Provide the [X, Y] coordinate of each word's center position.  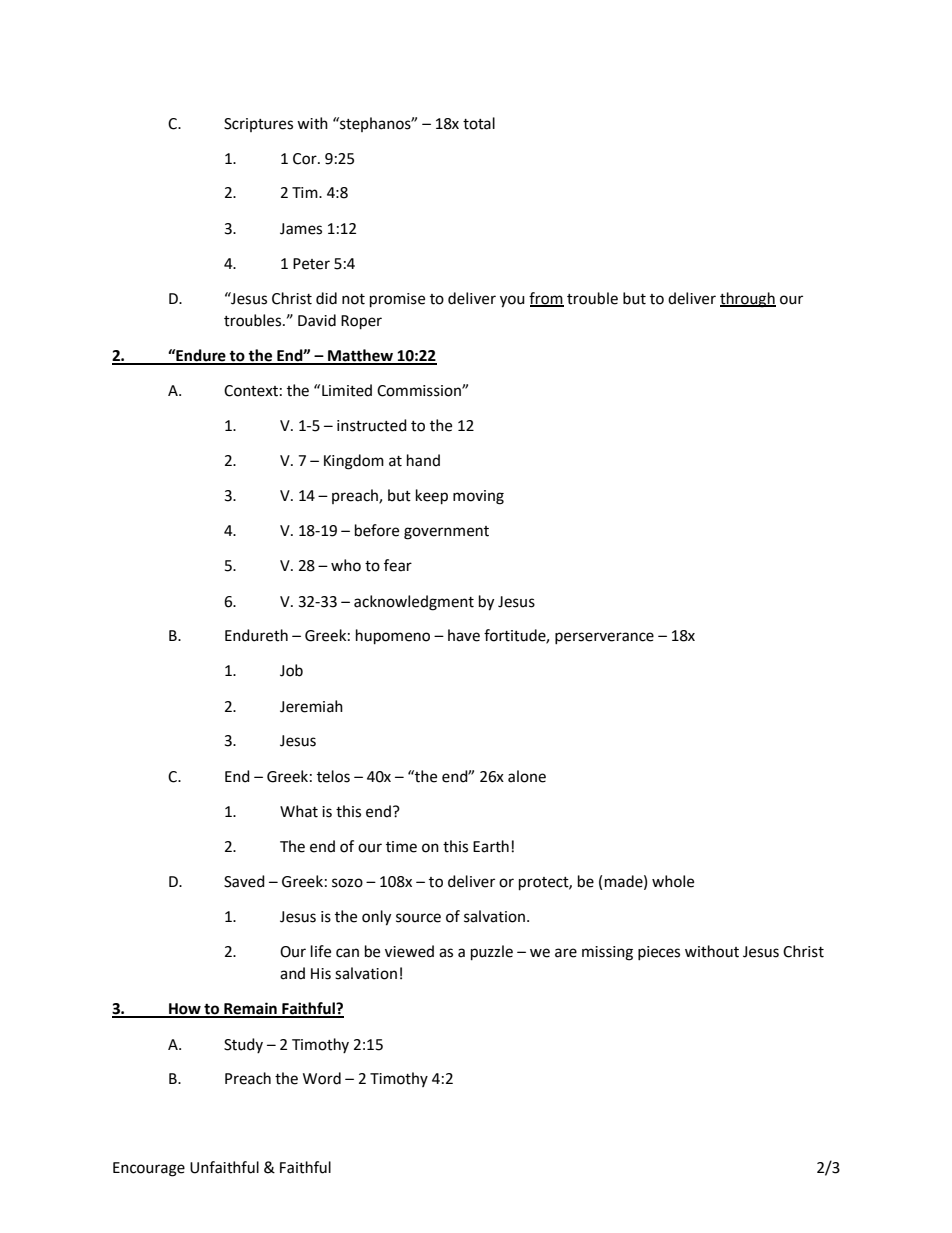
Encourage [149, 1169]
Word [322, 1078]
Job [291, 670]
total [479, 123]
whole [673, 881]
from [546, 299]
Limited [347, 390]
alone [527, 776]
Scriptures [258, 125]
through [748, 300]
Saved [244, 881]
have [464, 635]
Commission [420, 391]
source [418, 918]
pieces [659, 953]
